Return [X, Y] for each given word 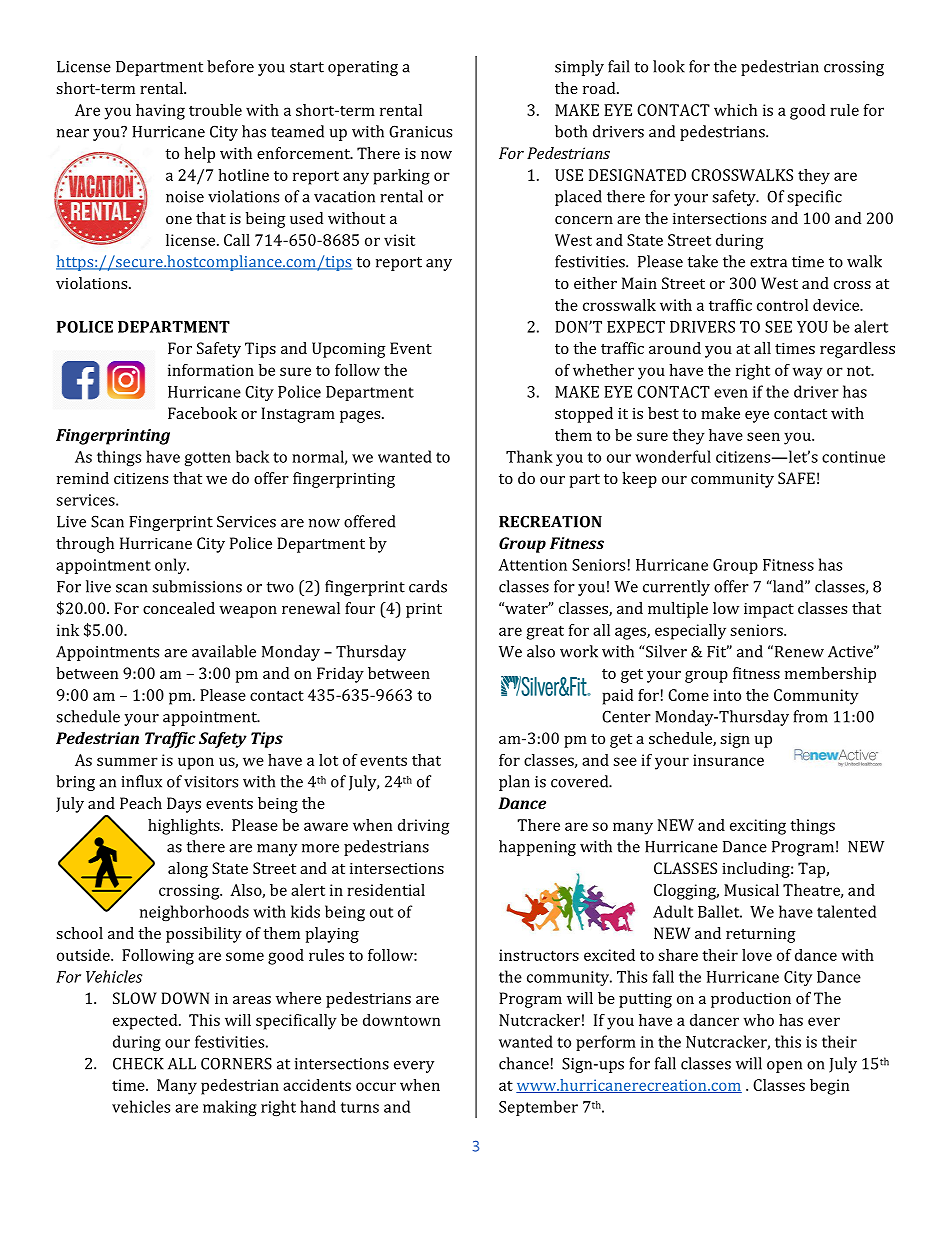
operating [363, 68]
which [735, 110]
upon [196, 763]
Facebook [202, 413]
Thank [529, 456]
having [160, 112]
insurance [728, 760]
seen [763, 436]
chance [524, 1063]
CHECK [138, 1063]
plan [514, 783]
